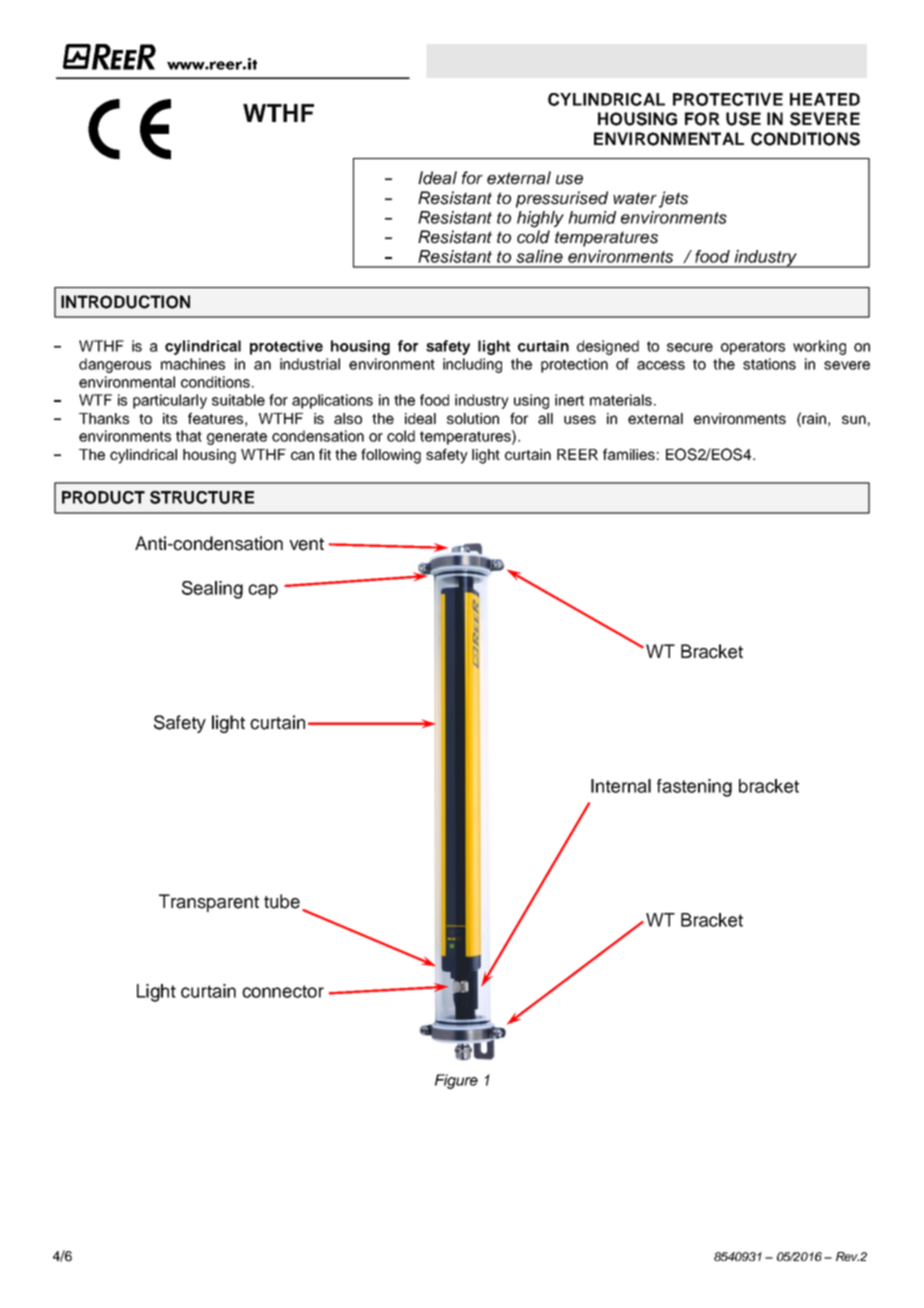 The height and width of the image is (1308, 924). What do you see at coordinates (193, 364) in the image?
I see `machines` at bounding box center [193, 364].
